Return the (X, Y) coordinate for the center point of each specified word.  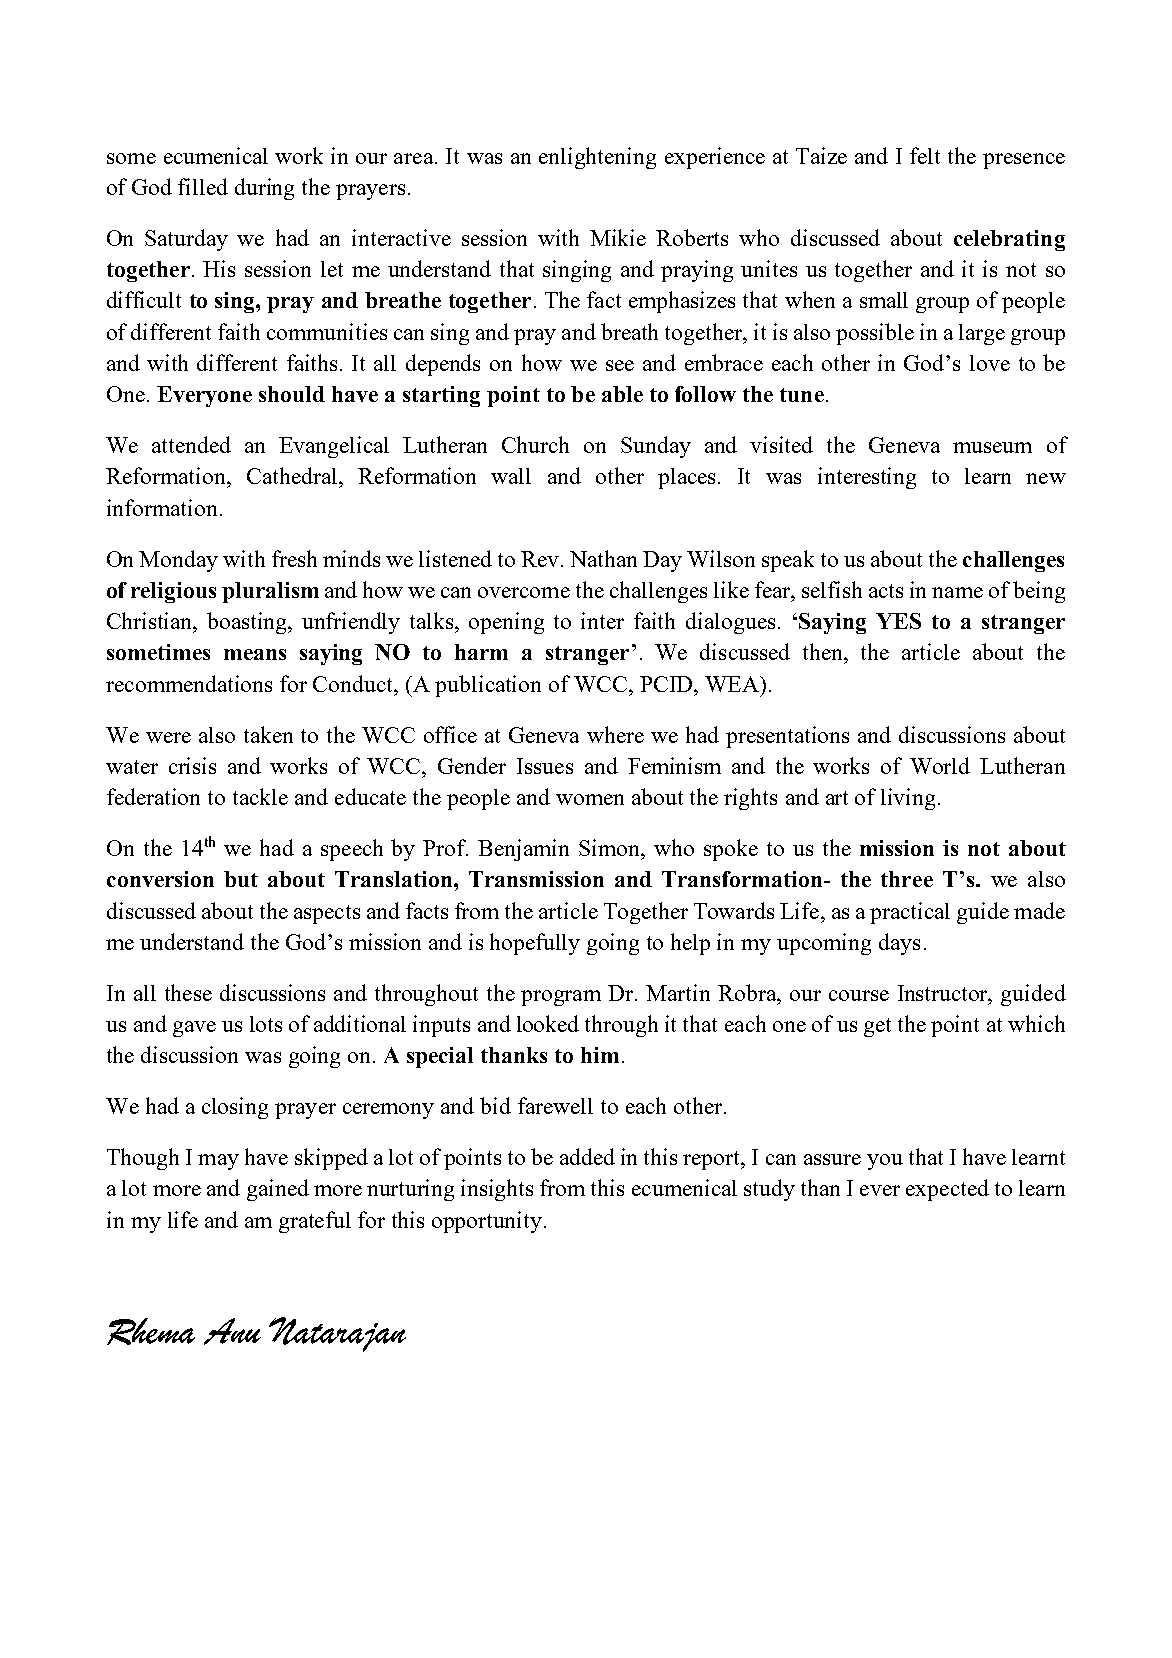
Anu (232, 1331)
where (615, 734)
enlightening (597, 158)
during (264, 189)
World (940, 765)
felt (925, 155)
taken (268, 734)
